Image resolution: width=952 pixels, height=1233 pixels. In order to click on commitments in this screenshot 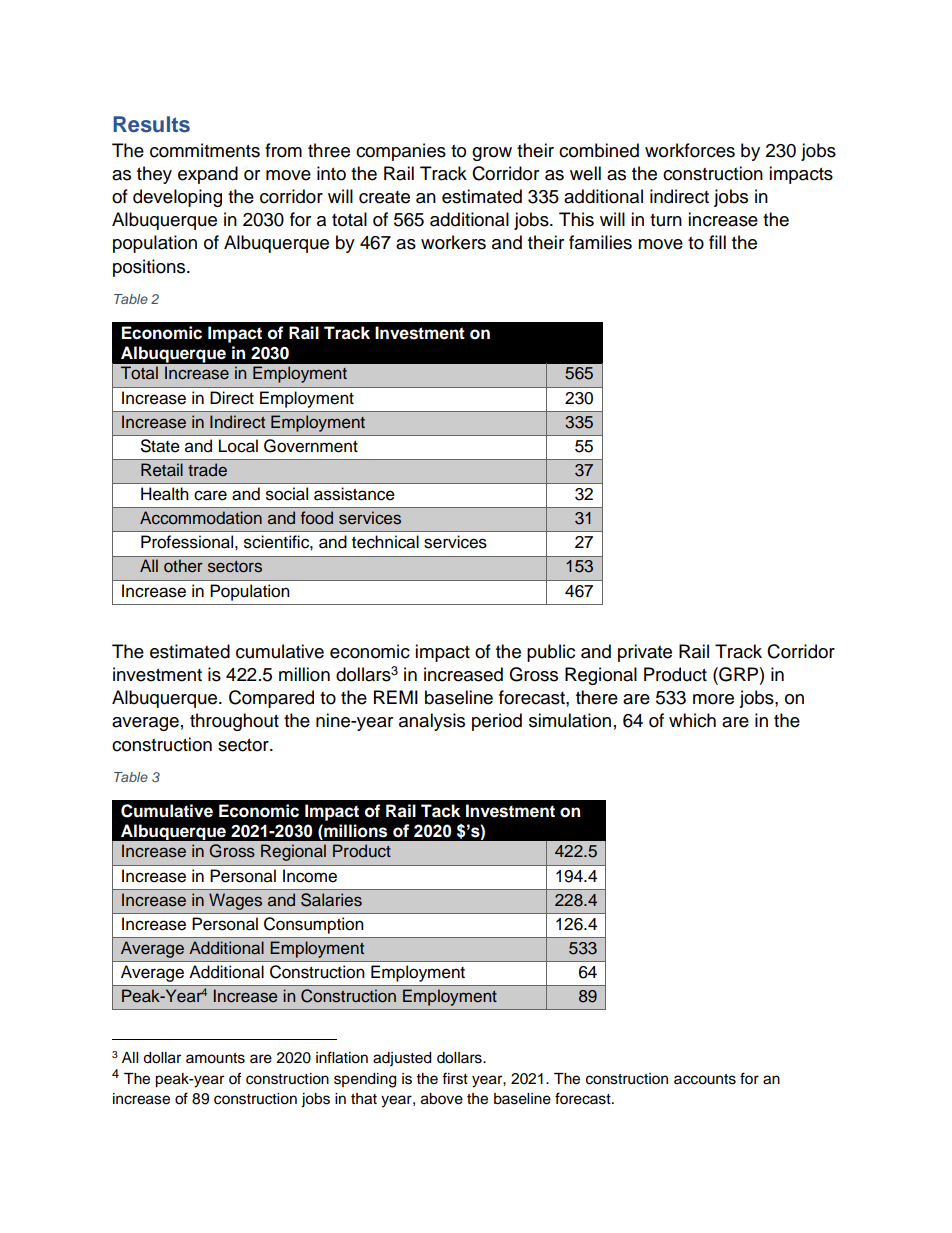, I will do `click(205, 150)`.
